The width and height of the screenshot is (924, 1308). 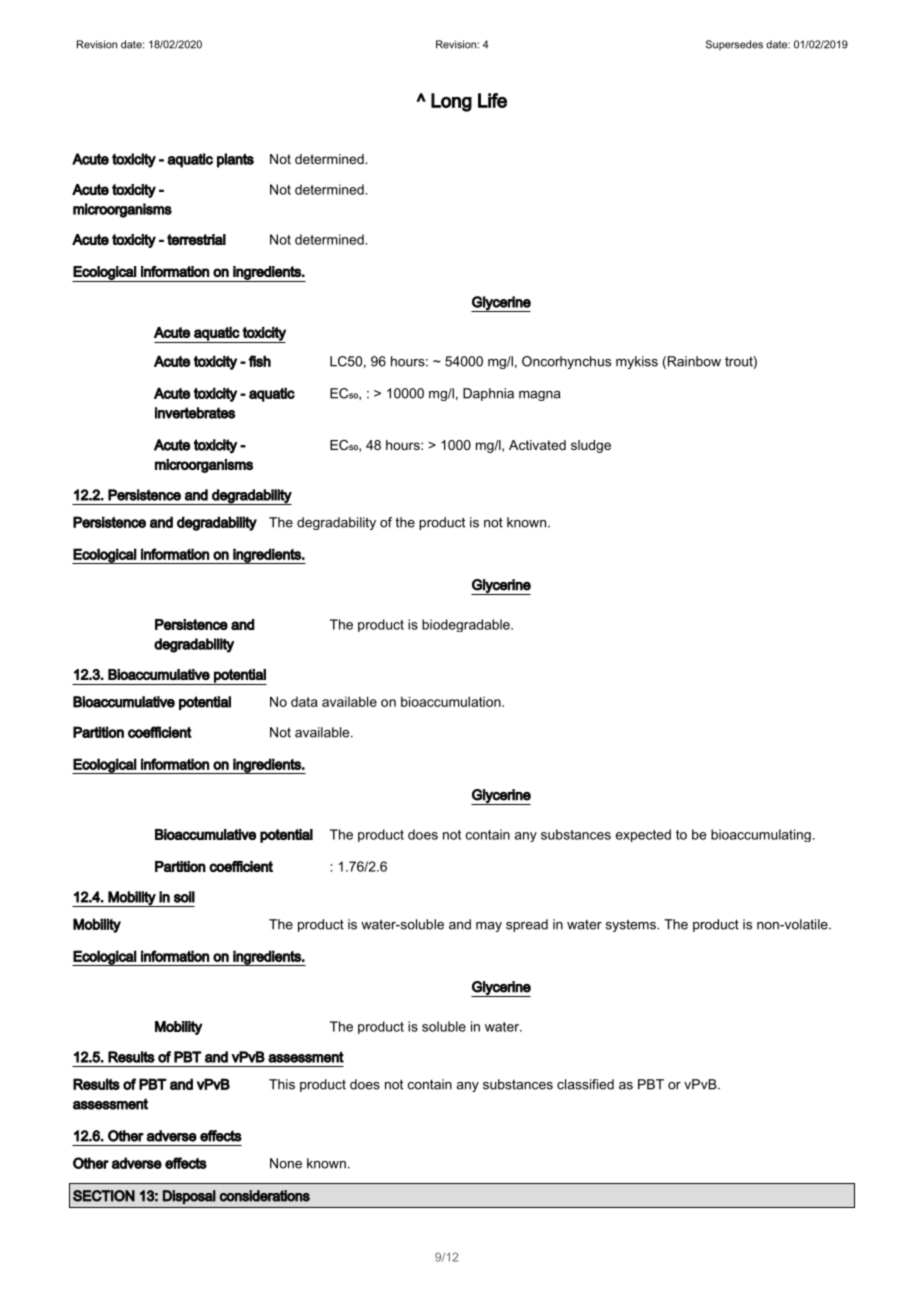 What do you see at coordinates (451, 102) in the screenshot?
I see `Long` at bounding box center [451, 102].
